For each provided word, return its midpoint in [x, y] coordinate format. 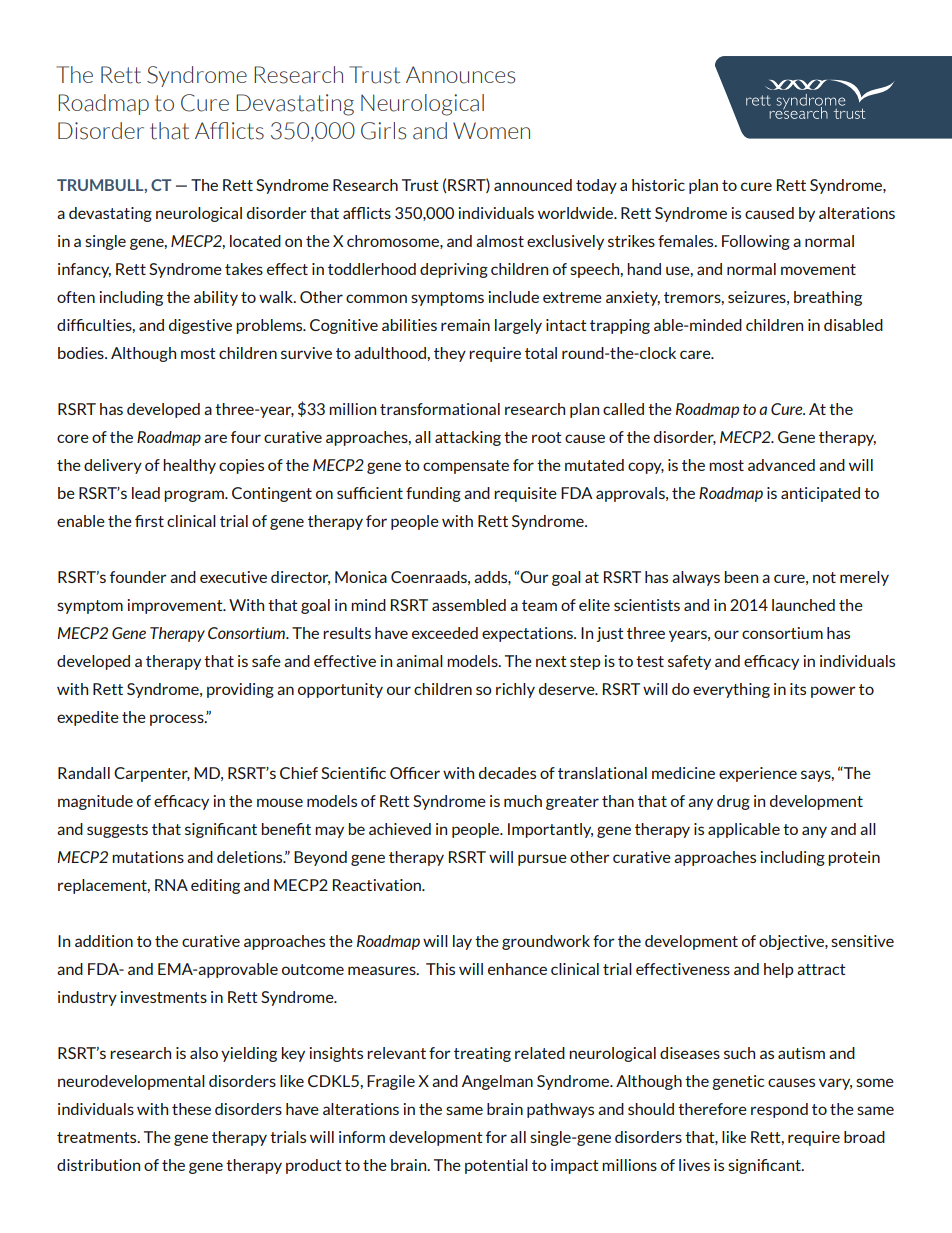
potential [496, 1166]
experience [758, 774]
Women [491, 130]
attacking [468, 438]
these [191, 1109]
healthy [189, 466]
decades [507, 773]
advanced [781, 465]
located [255, 241]
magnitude [95, 802]
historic [658, 185]
